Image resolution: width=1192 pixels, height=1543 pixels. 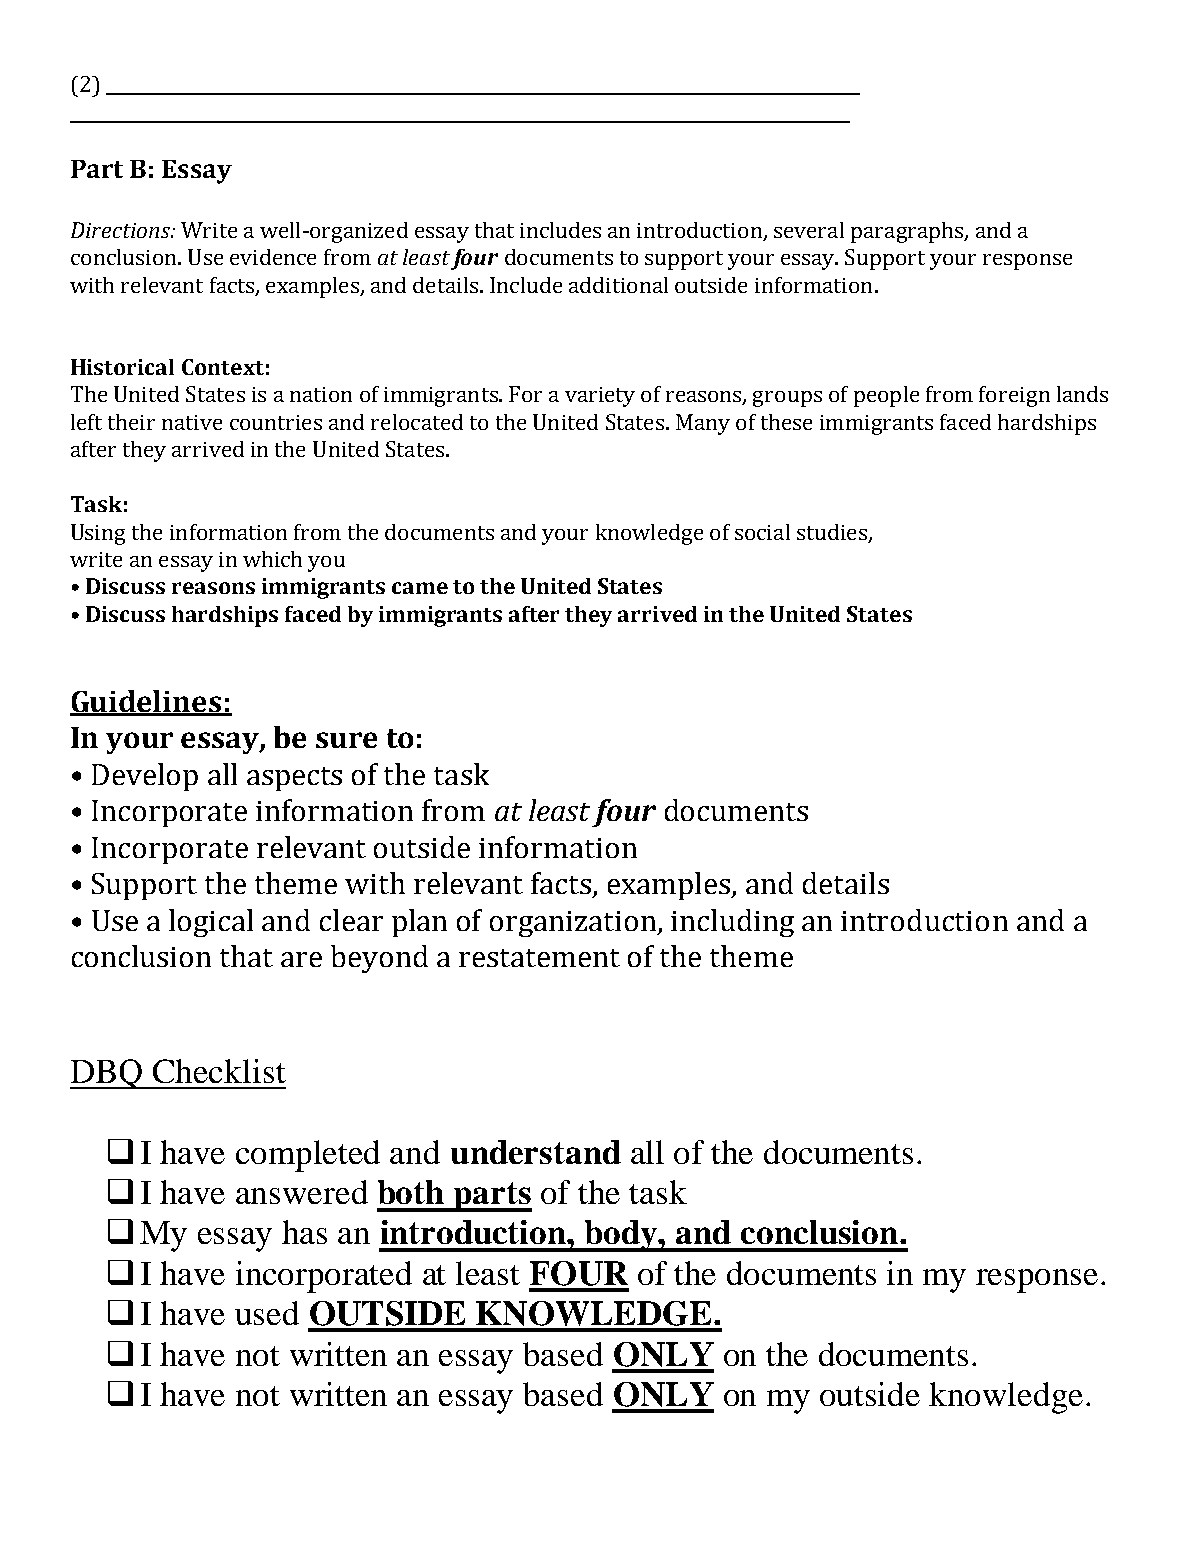 What do you see at coordinates (273, 257) in the screenshot?
I see `evidence` at bounding box center [273, 257].
